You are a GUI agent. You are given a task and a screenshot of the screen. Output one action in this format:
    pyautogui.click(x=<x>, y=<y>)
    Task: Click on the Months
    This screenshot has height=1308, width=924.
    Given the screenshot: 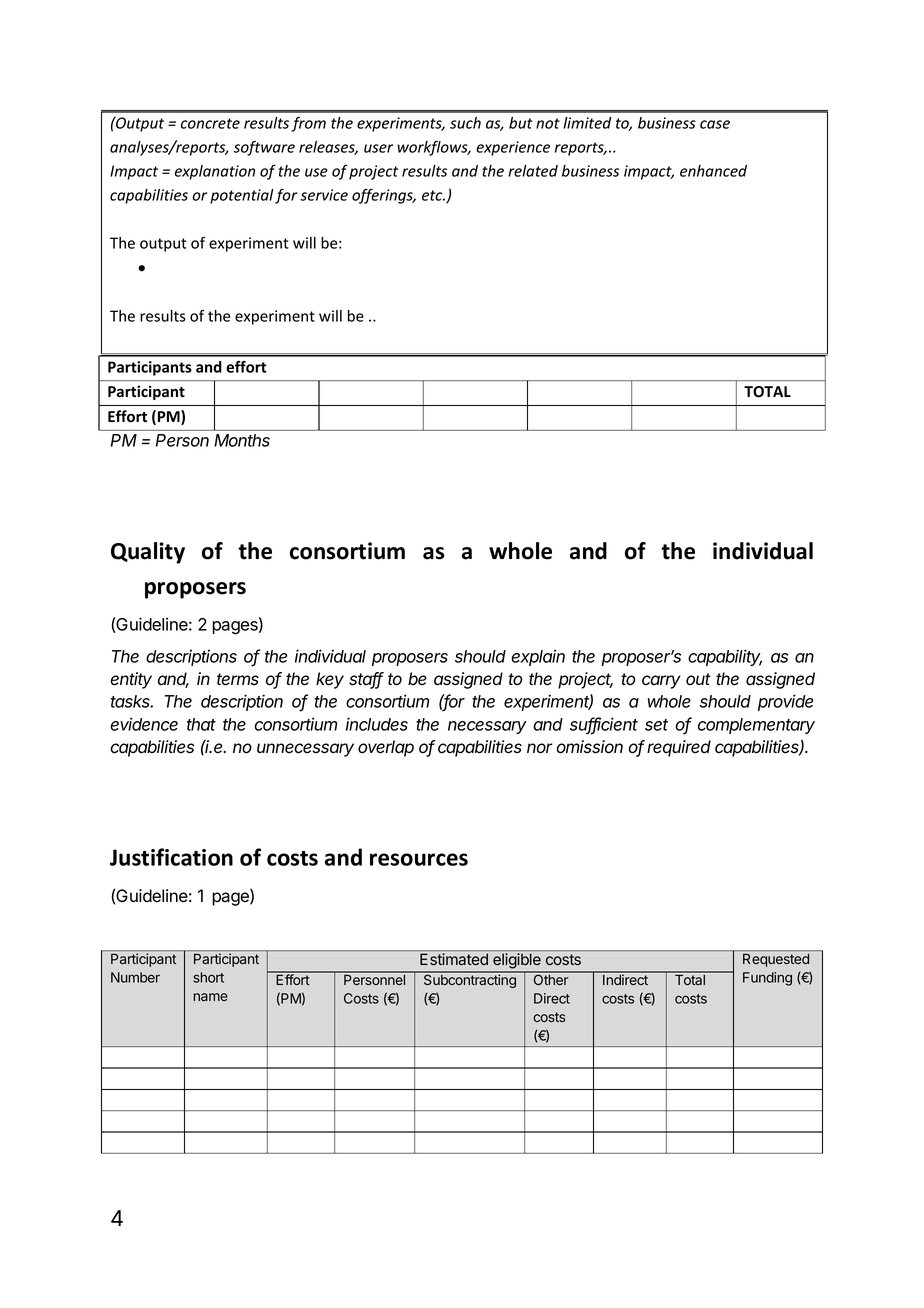 What is the action you would take?
    pyautogui.click(x=242, y=440)
